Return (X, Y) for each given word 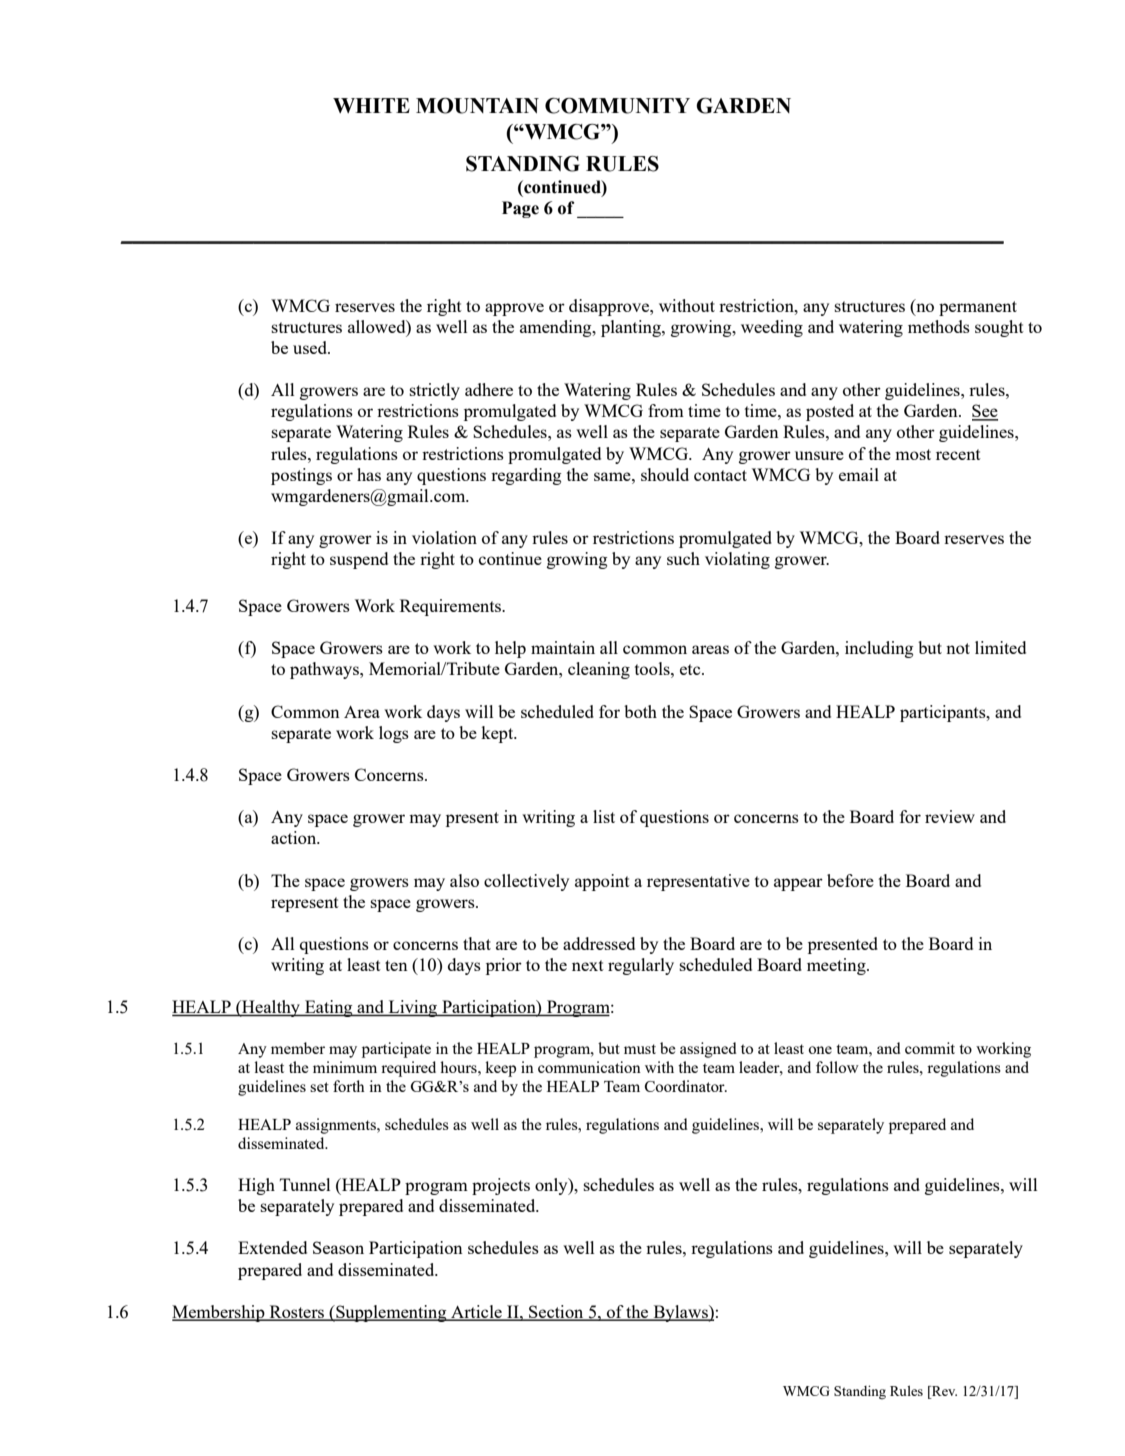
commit (930, 1048)
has (369, 474)
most (913, 454)
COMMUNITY (617, 106)
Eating (329, 1008)
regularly (641, 966)
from (666, 410)
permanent (978, 308)
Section (556, 1313)
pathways (325, 670)
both (640, 711)
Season (338, 1247)
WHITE (371, 105)
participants (944, 713)
